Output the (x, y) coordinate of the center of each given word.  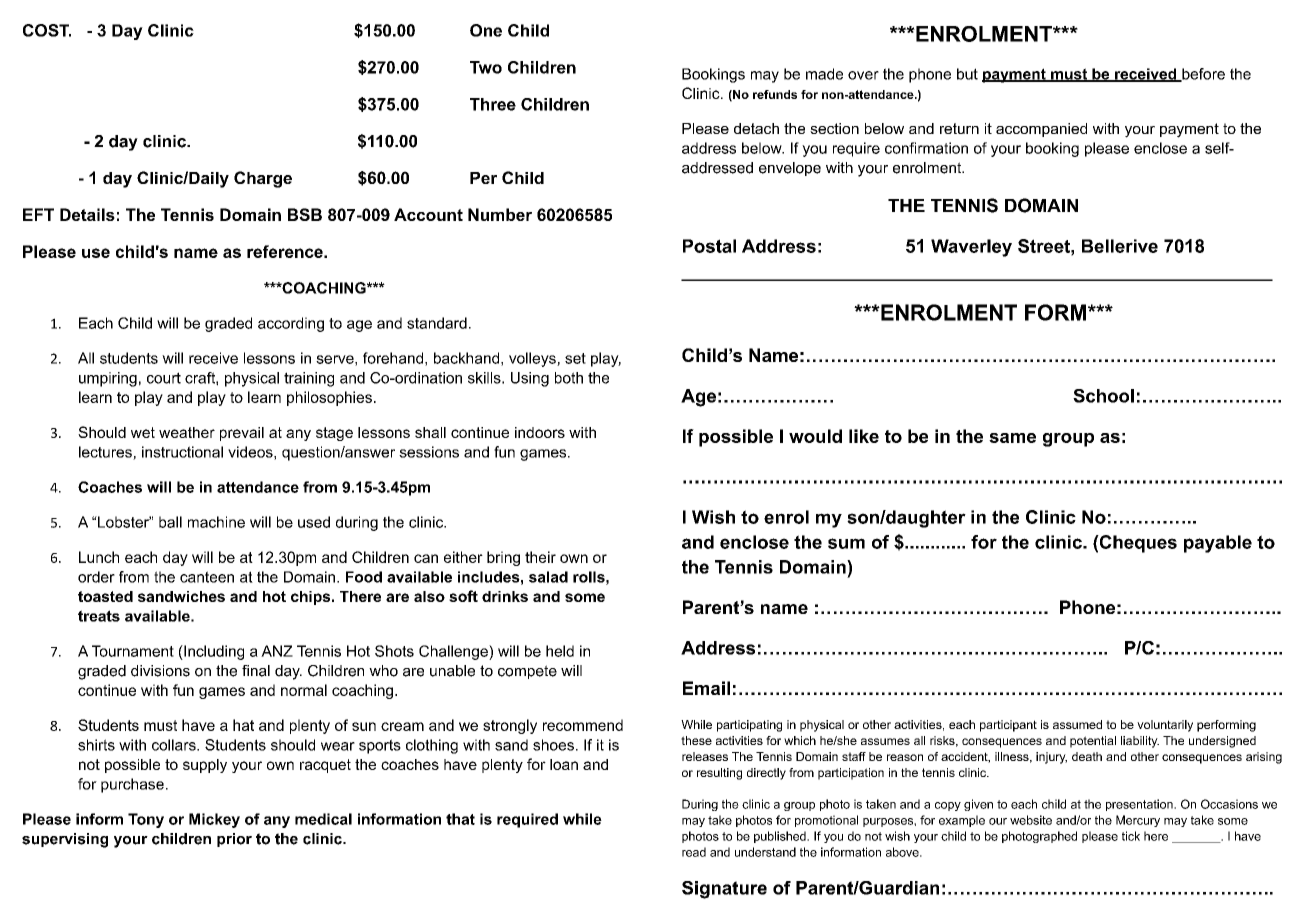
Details (87, 214)
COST (47, 30)
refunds (775, 94)
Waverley (971, 248)
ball (170, 522)
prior (234, 840)
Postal (709, 246)
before (1202, 75)
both (569, 378)
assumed (1077, 724)
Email (706, 688)
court (164, 378)
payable (1218, 544)
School (1103, 396)
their (540, 557)
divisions (160, 671)
